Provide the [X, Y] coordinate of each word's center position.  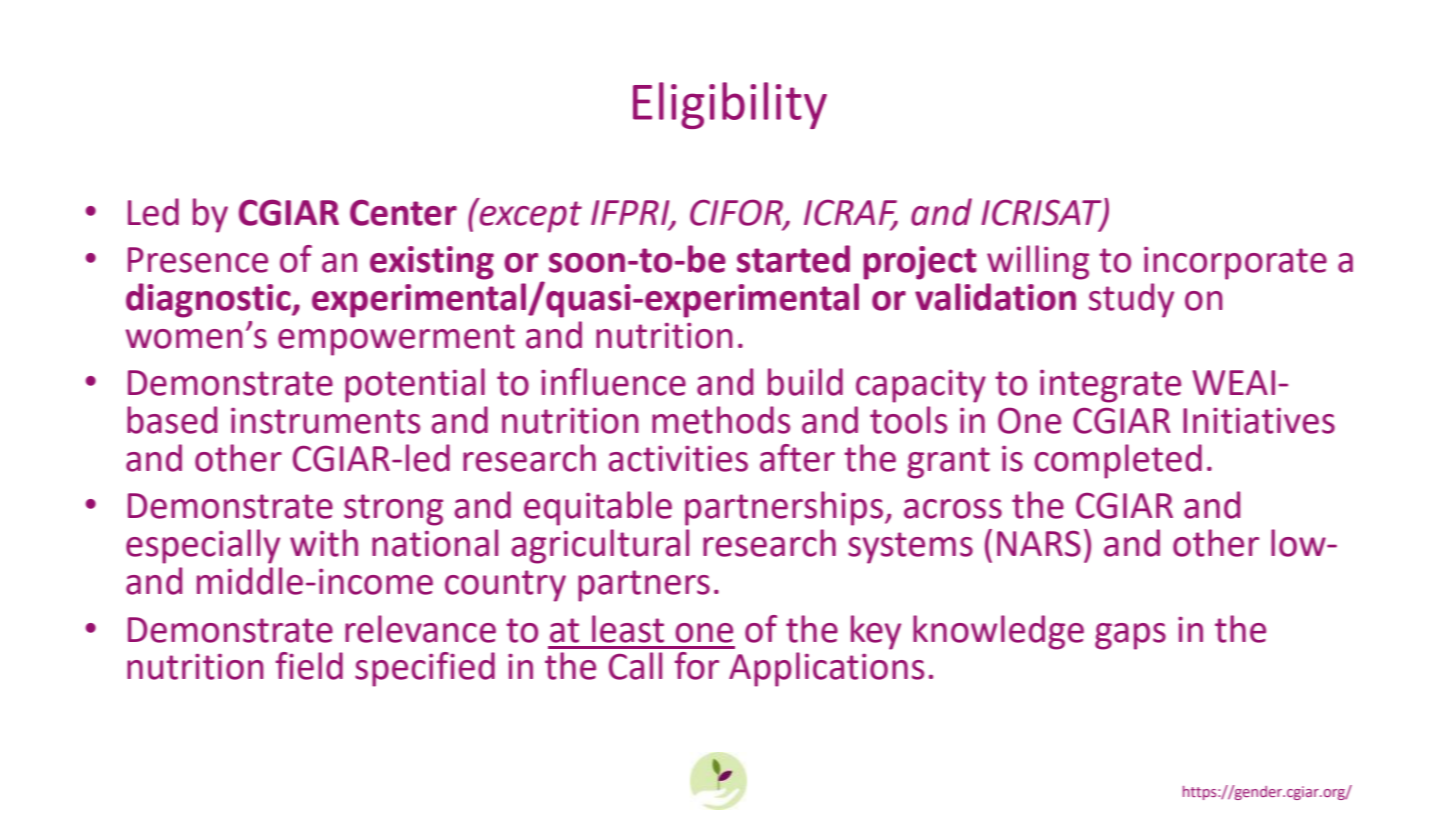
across [953, 509]
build [805, 382]
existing [432, 263]
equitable [598, 508]
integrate [1110, 386]
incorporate [1235, 263]
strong [393, 510]
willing [1038, 262]
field [309, 666]
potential [415, 385]
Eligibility [730, 105]
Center [403, 212]
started [793, 259]
